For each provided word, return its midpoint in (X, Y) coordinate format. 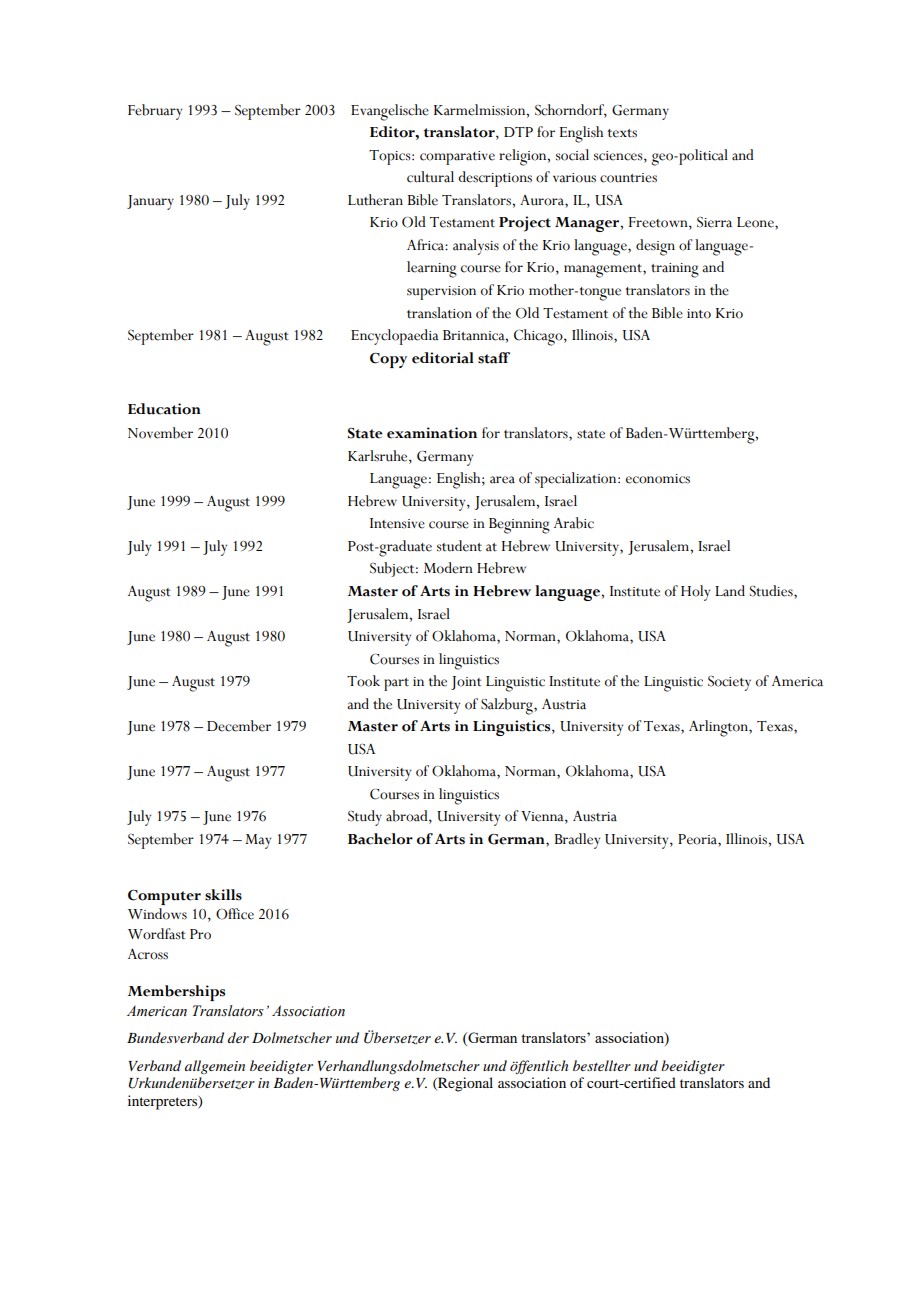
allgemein (215, 1067)
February (155, 112)
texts (622, 133)
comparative (457, 158)
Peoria (698, 839)
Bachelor (380, 839)
